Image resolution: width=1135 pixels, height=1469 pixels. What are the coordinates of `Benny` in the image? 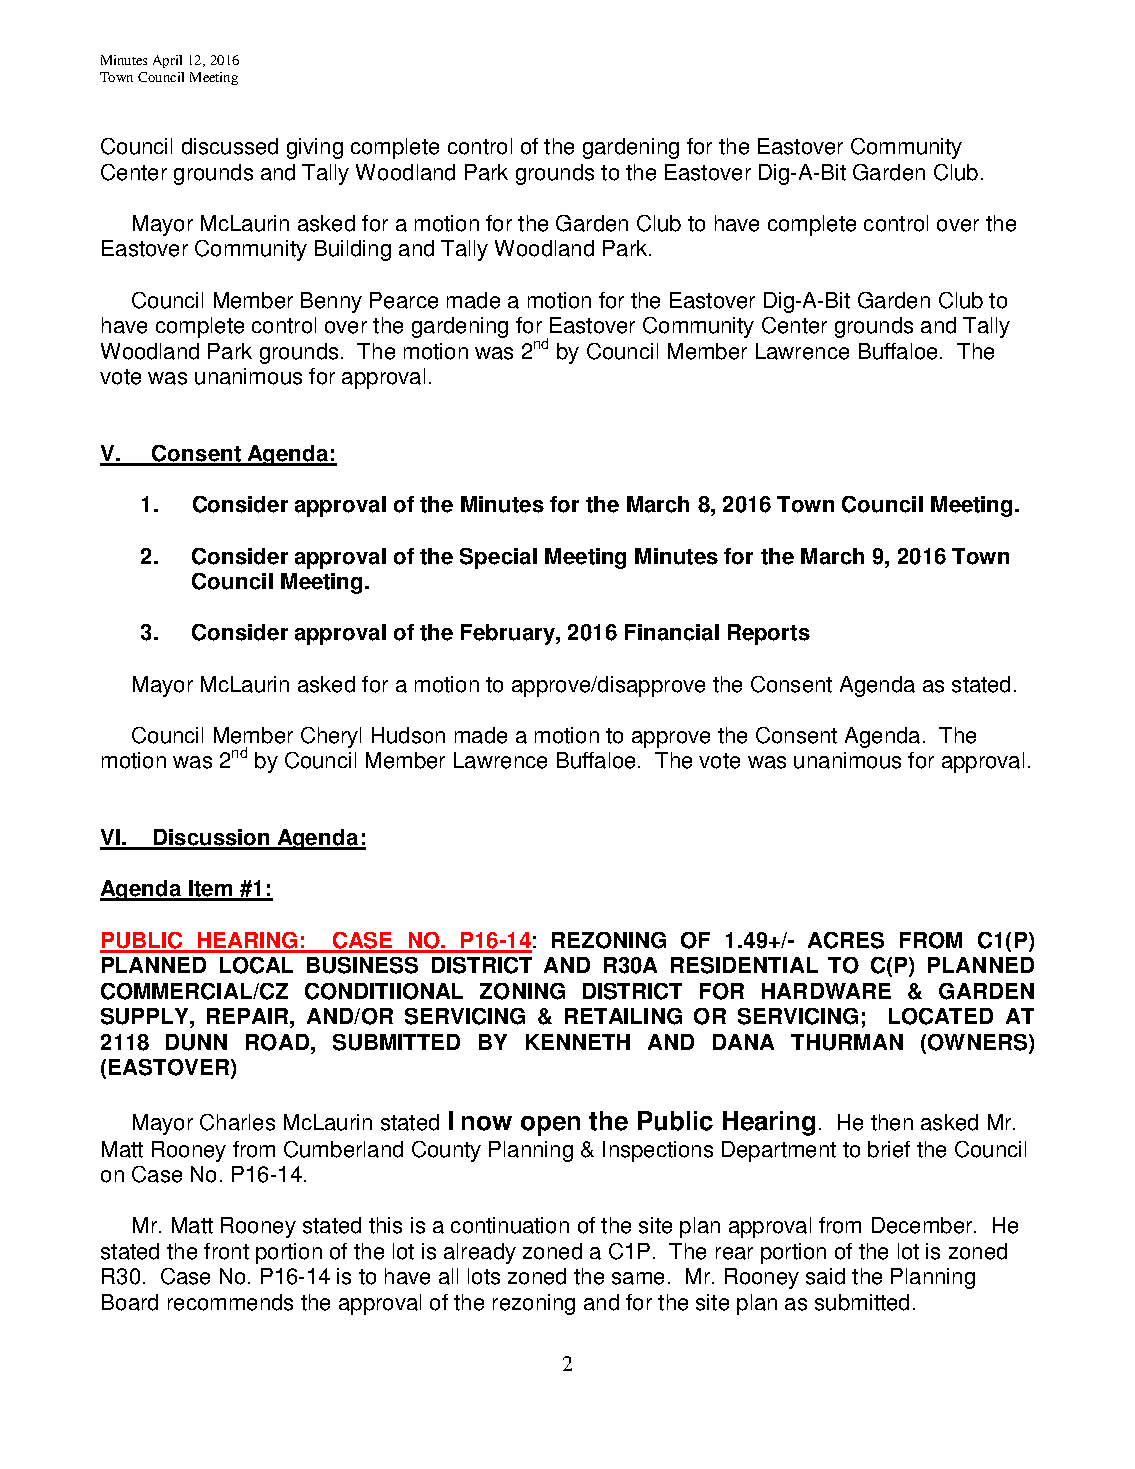 It's located at (331, 302).
